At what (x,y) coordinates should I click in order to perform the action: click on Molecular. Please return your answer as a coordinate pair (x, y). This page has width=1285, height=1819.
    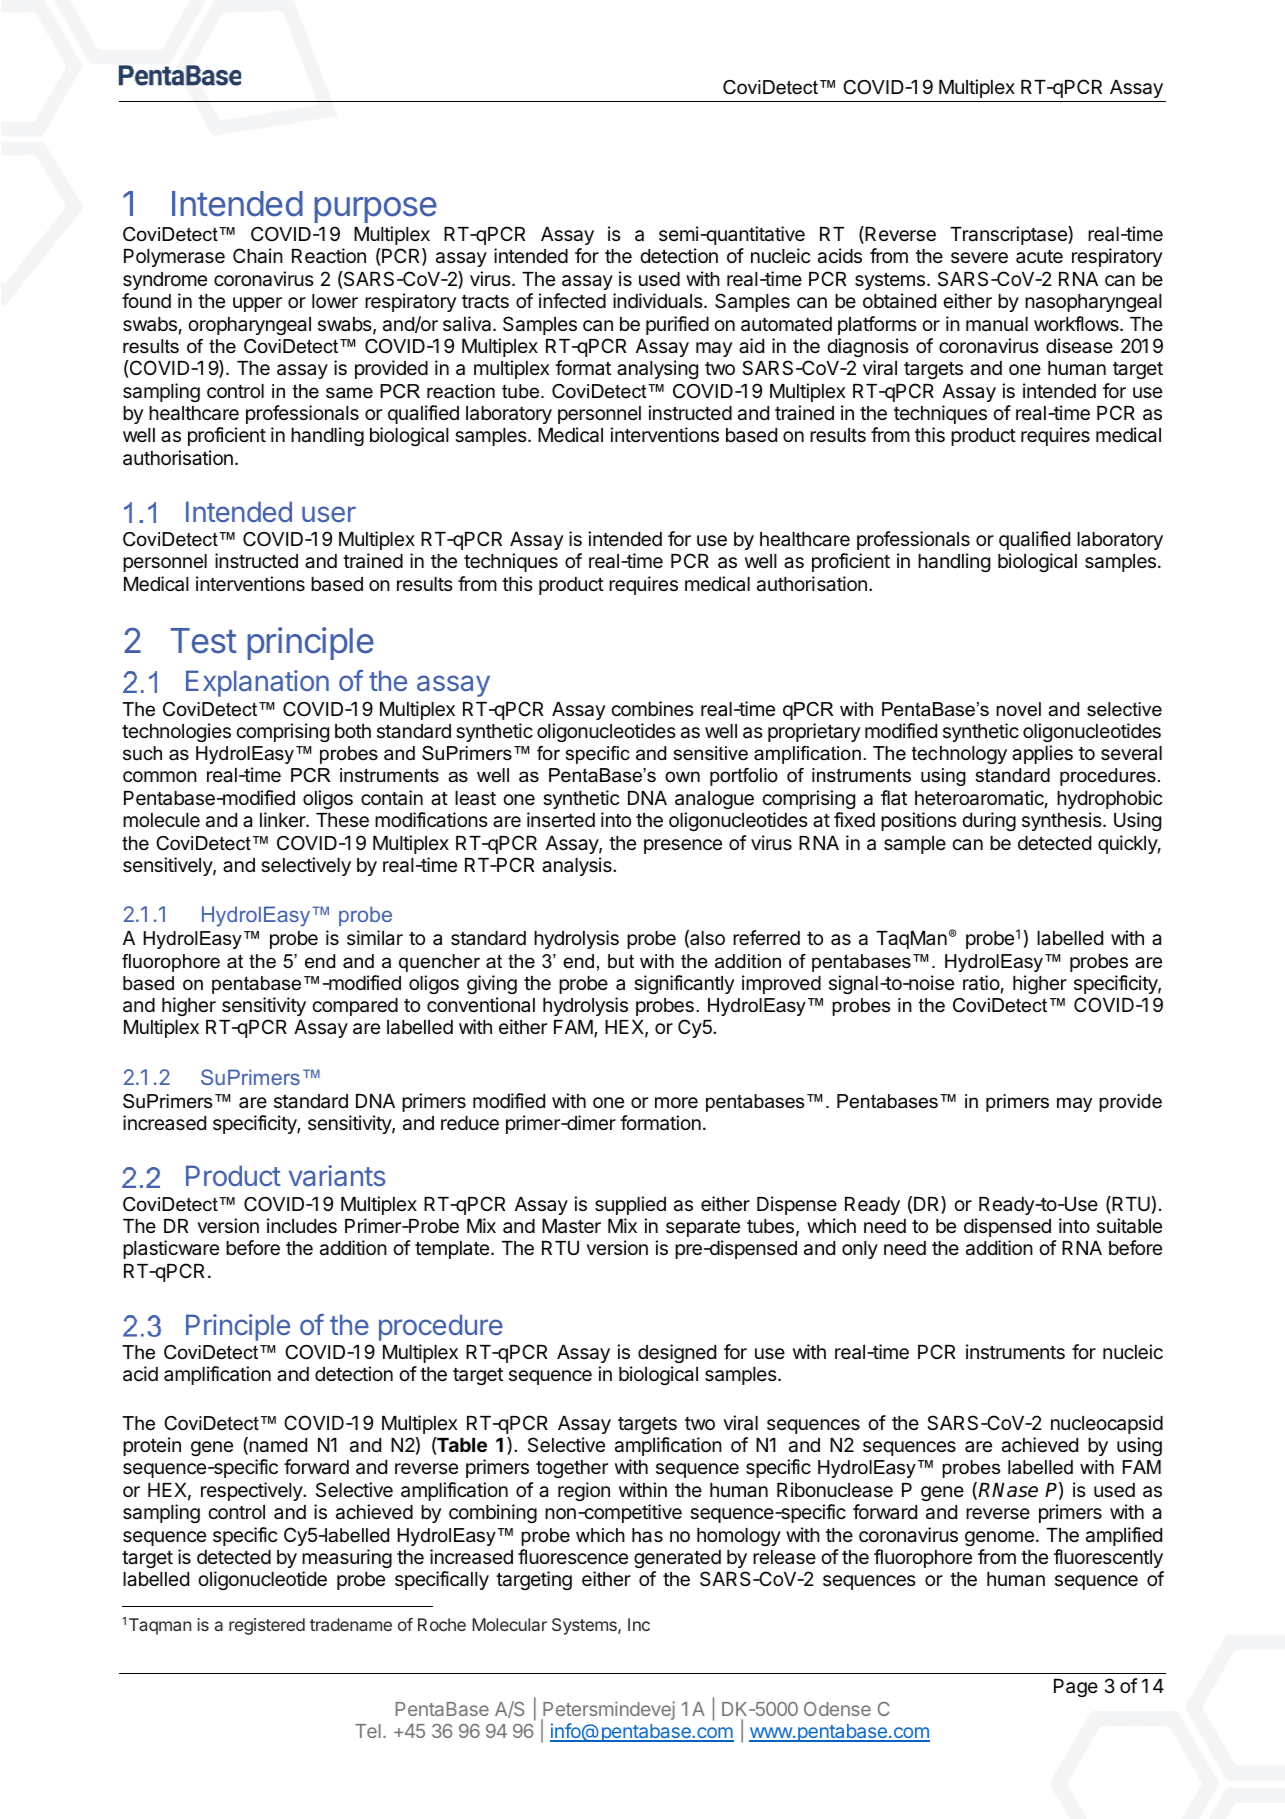
    Looking at the image, I should click on (509, 1624).
